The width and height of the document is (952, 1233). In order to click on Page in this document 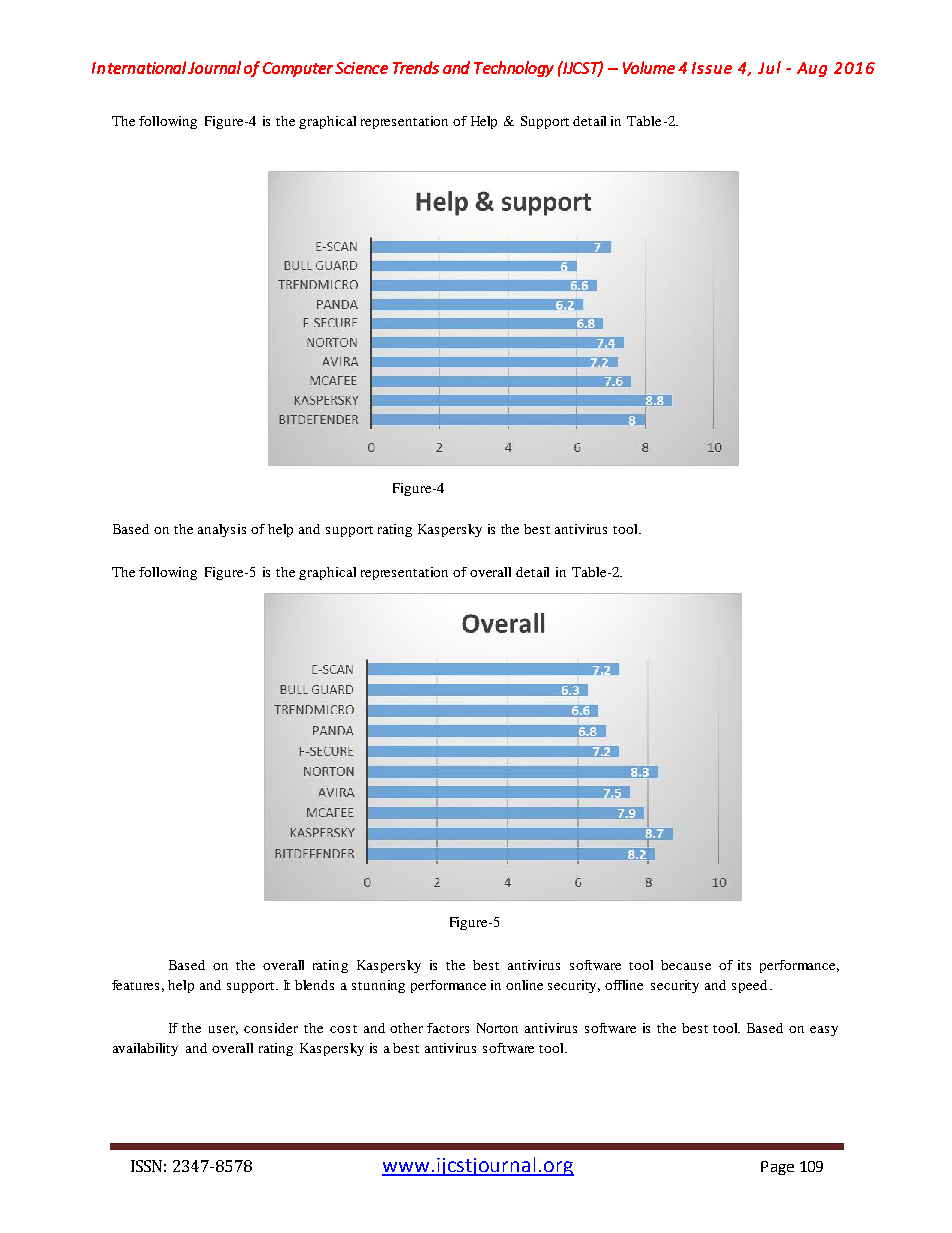, I will do `click(777, 1168)`.
